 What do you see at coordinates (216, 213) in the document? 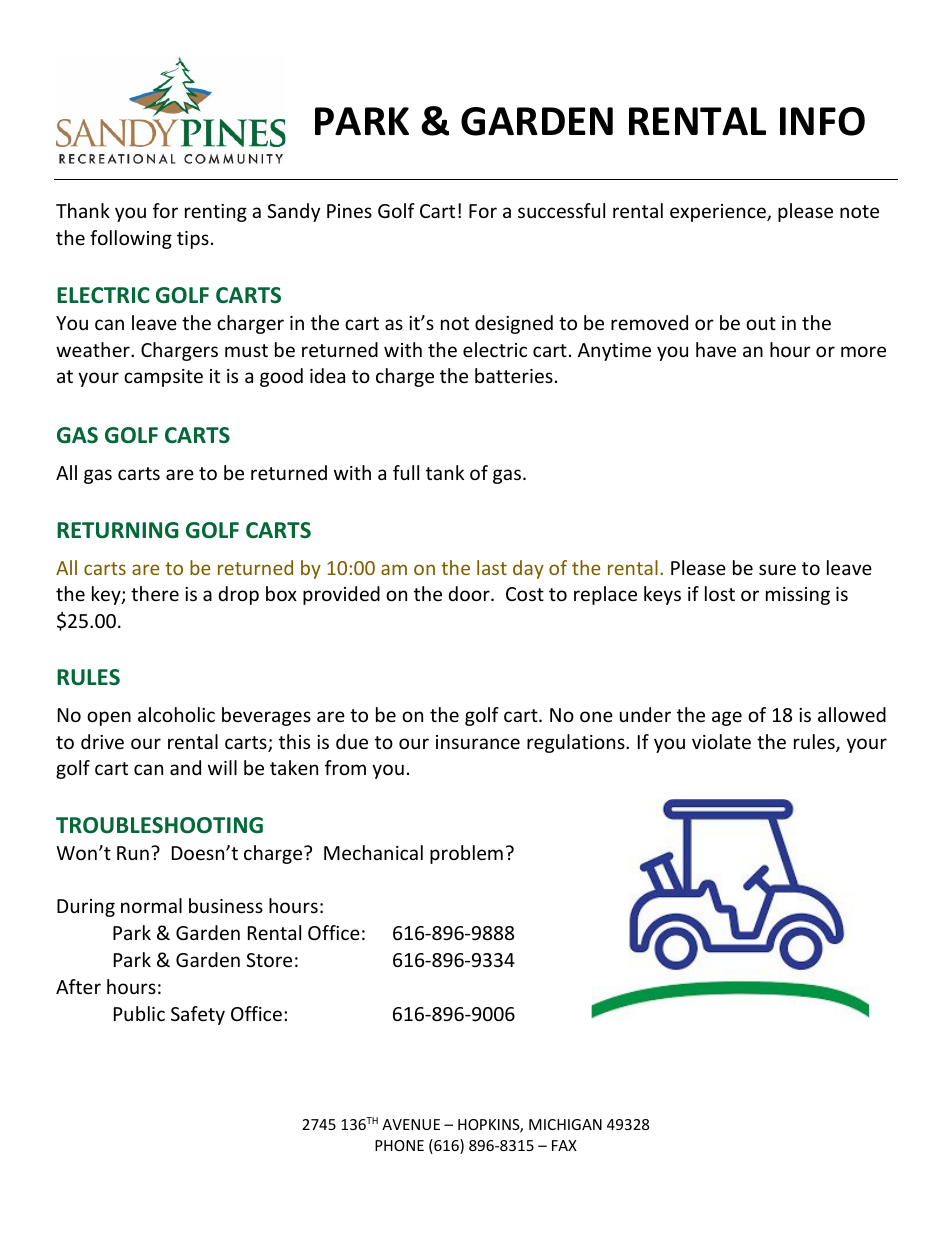
I see `renting` at bounding box center [216, 213].
